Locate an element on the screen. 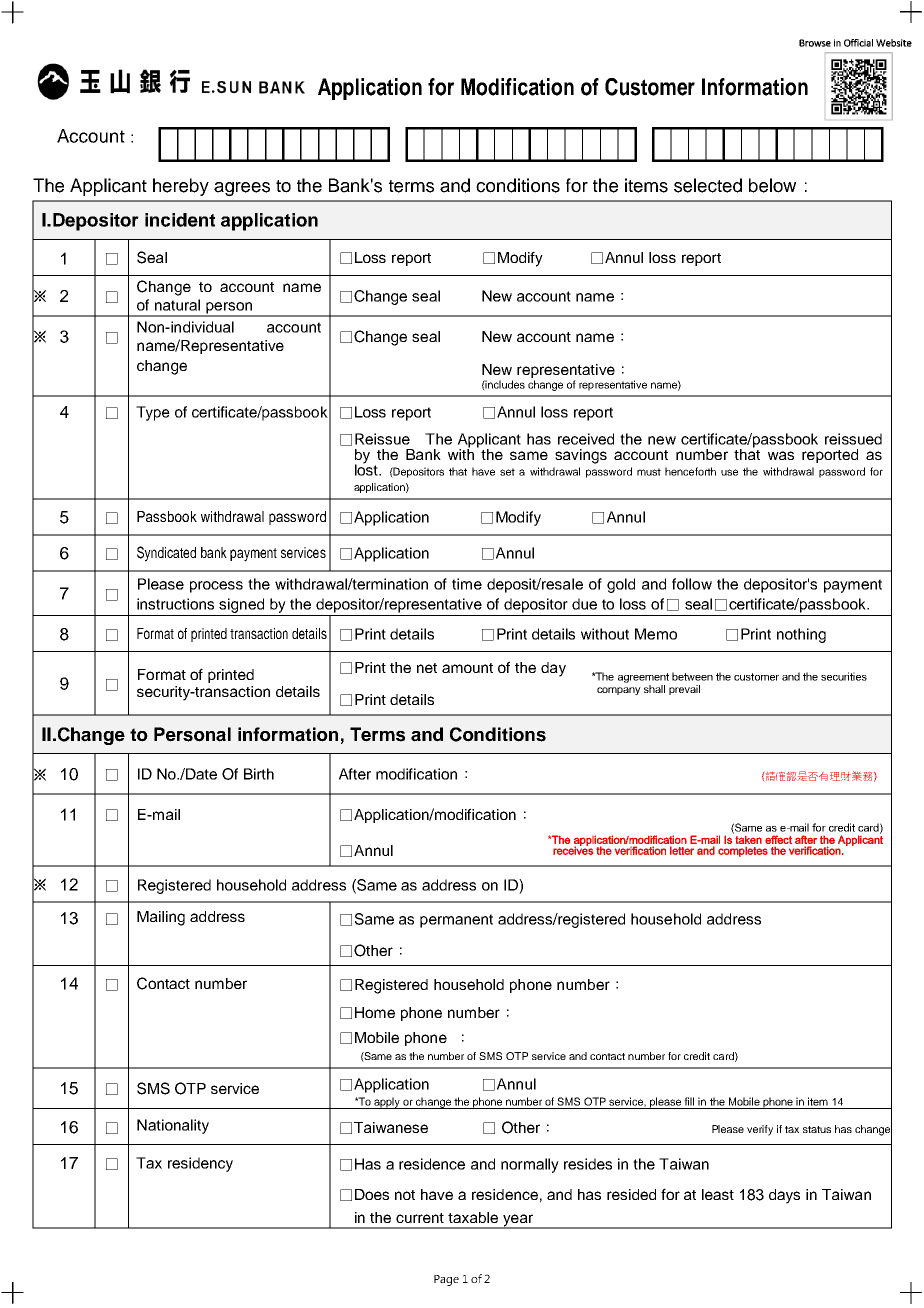  Home is located at coordinates (375, 1012).
